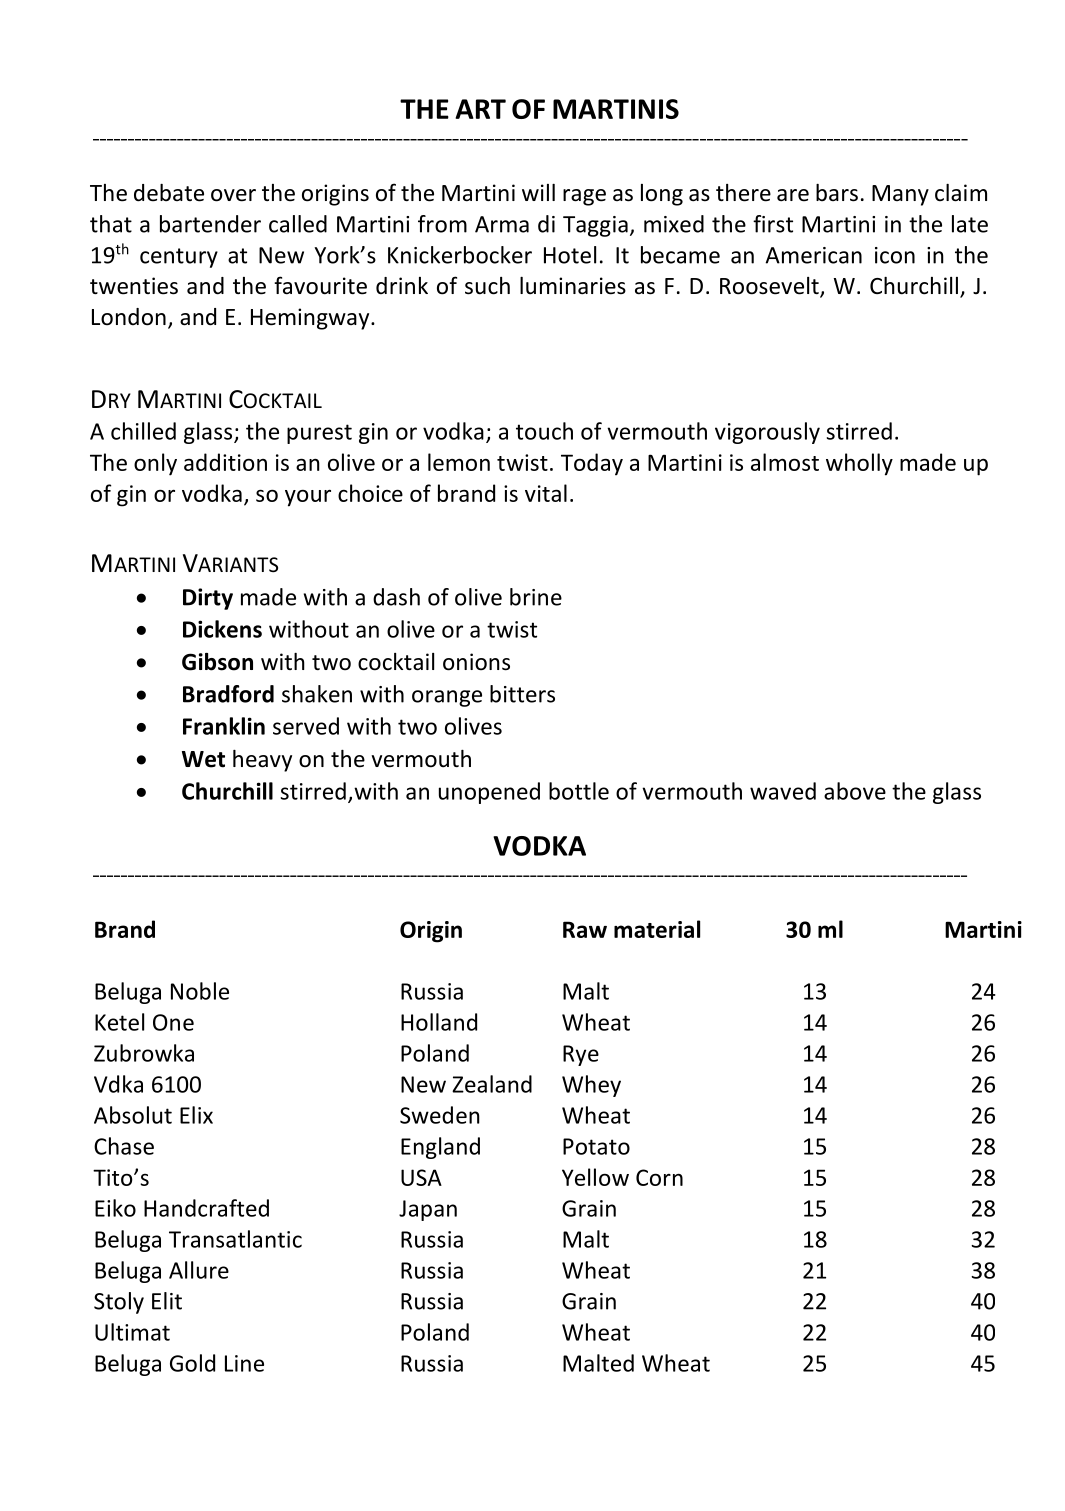  What do you see at coordinates (173, 1022) in the screenshot?
I see `One` at bounding box center [173, 1022].
